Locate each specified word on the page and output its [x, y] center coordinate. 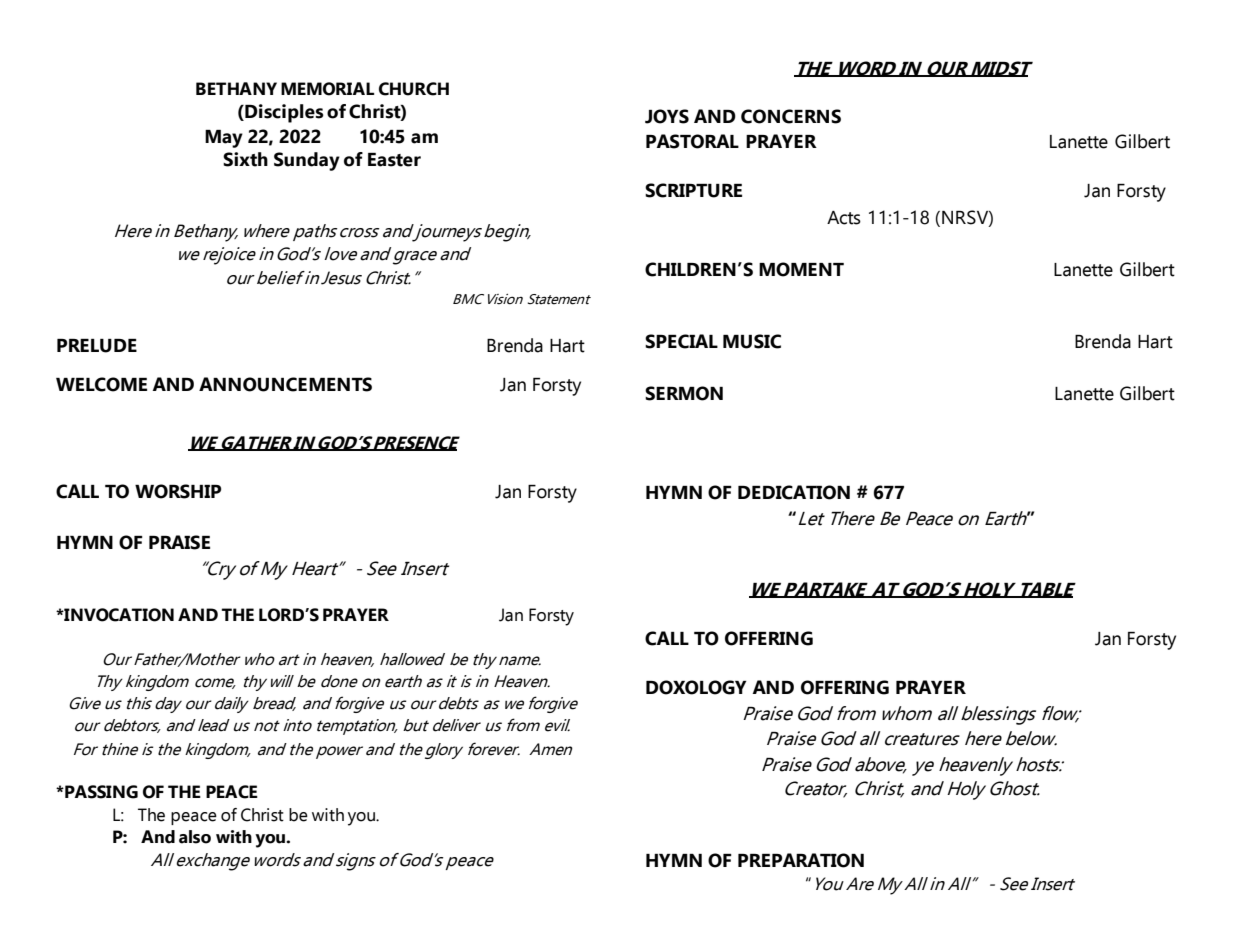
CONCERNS [791, 116]
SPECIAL [681, 341]
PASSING [100, 792]
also [195, 837]
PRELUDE [97, 346]
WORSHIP [178, 491]
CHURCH [414, 89]
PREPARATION [801, 860]
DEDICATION [794, 492]
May [224, 139]
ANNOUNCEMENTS [285, 384]
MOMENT [801, 269]
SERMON [684, 393]
